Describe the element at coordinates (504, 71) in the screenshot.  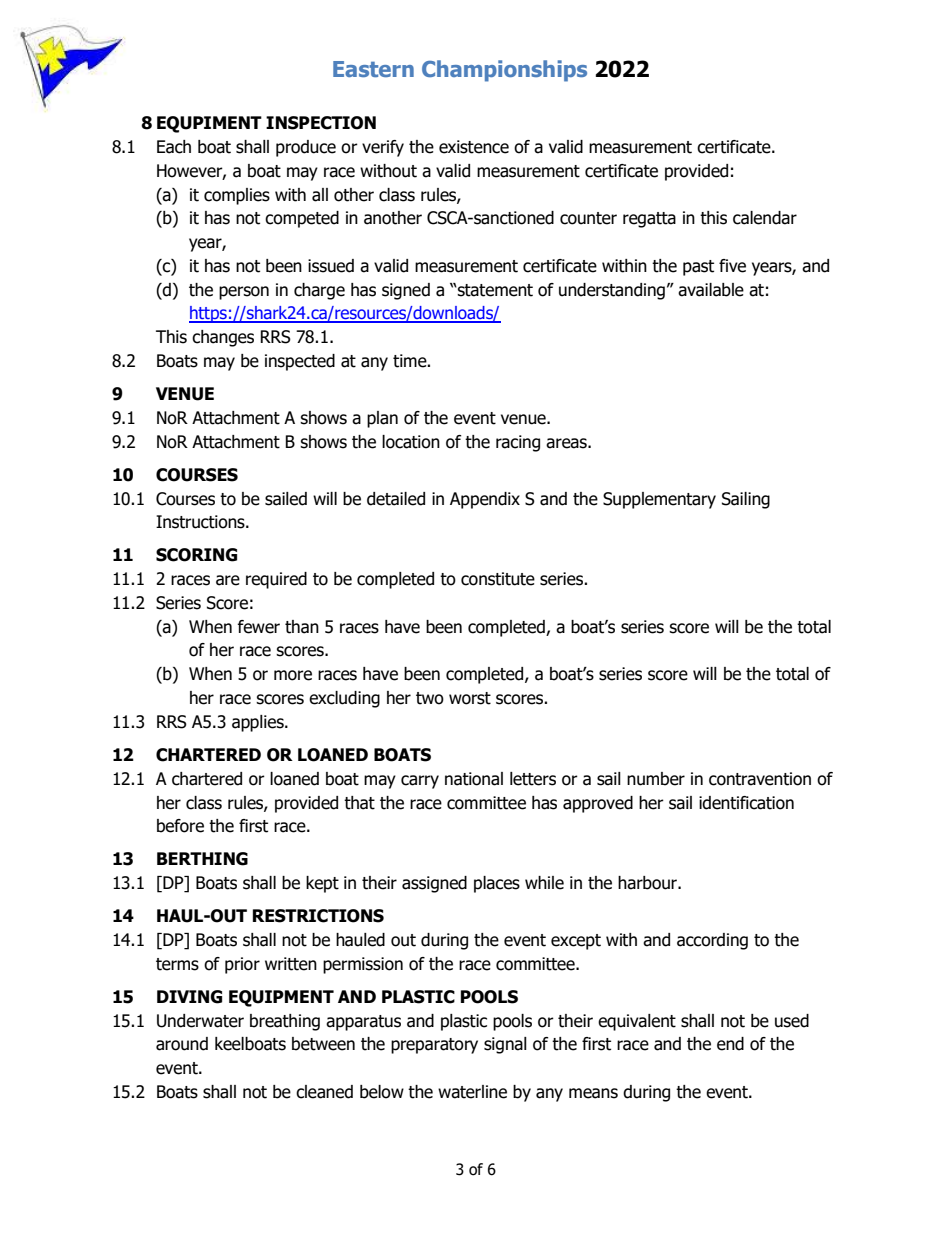
I see `Championships` at that location.
